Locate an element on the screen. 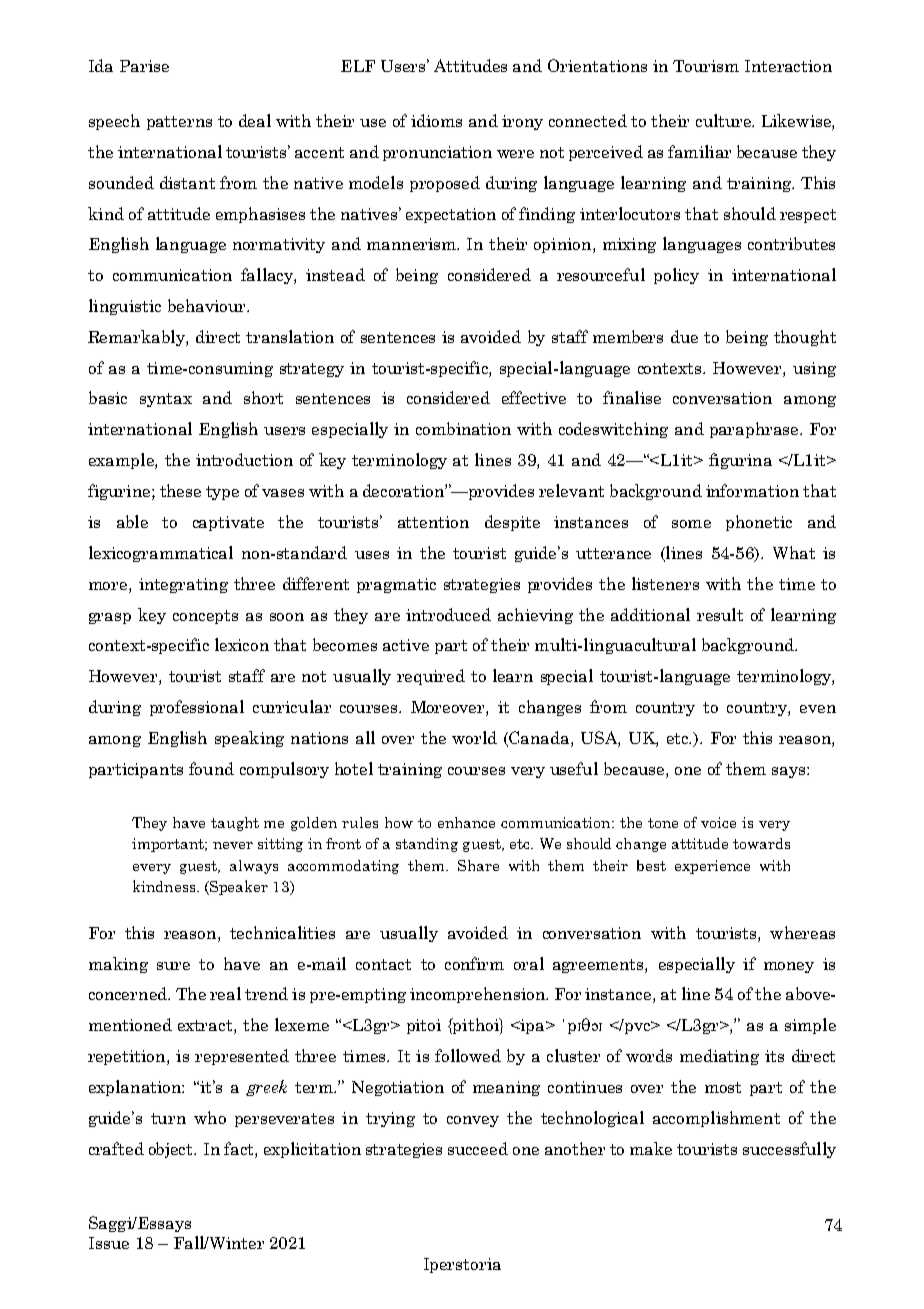 The height and width of the screenshot is (1309, 924). required is located at coordinates (431, 677).
